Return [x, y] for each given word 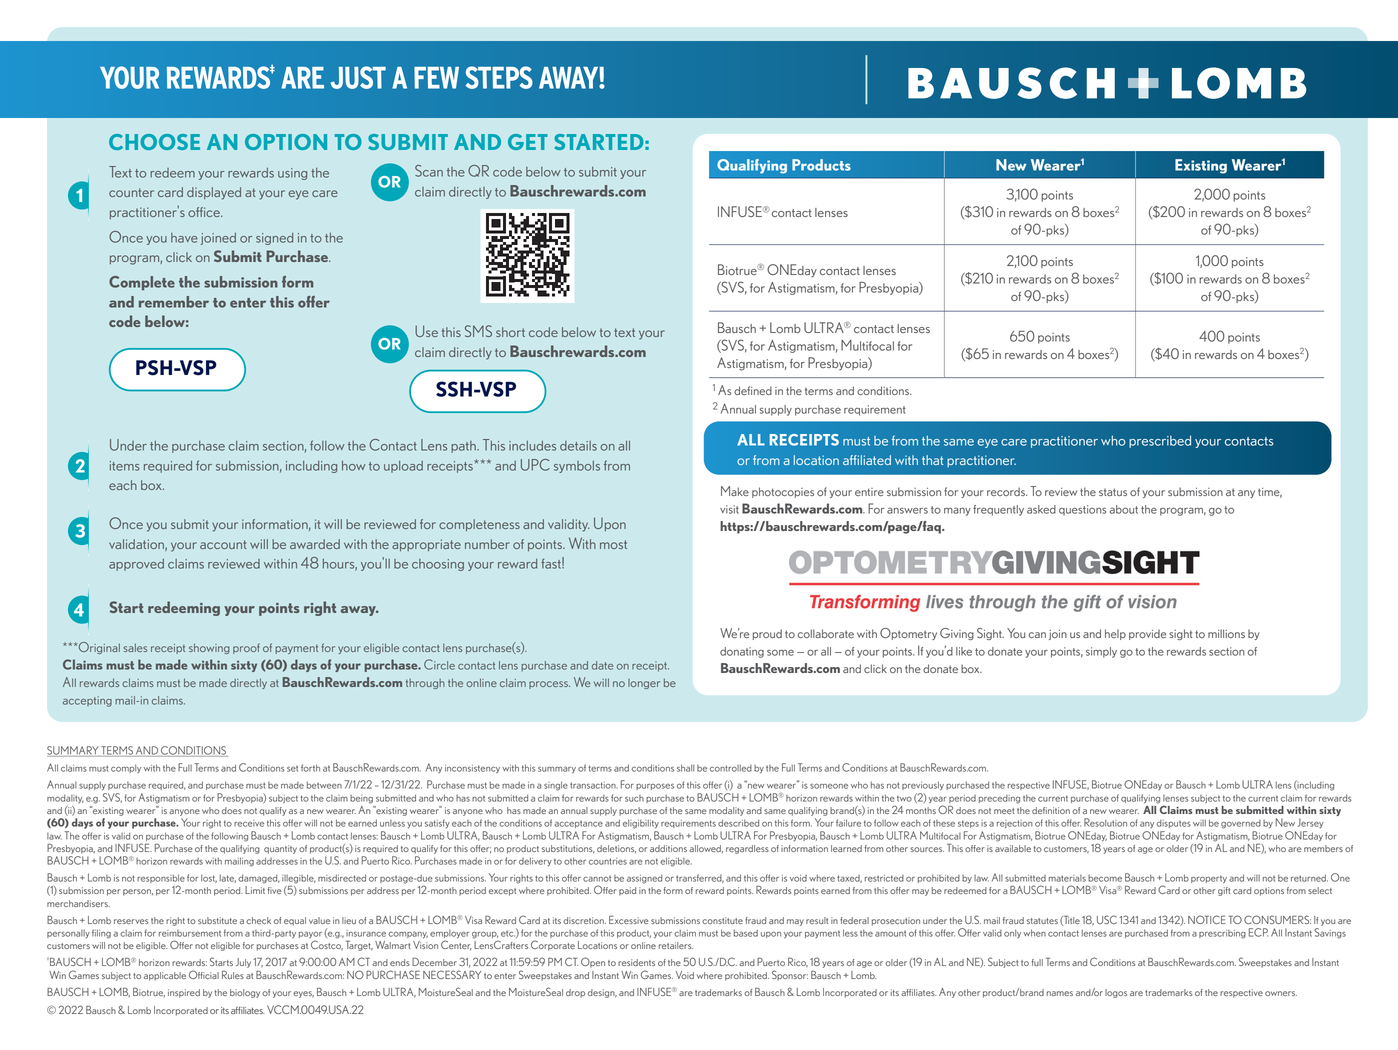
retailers [676, 945]
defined [753, 390]
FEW [436, 78]
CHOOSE [154, 142]
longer [644, 684]
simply [1101, 652]
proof [246, 648]
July [243, 963]
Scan [429, 171]
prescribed [1160, 441]
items [125, 466]
